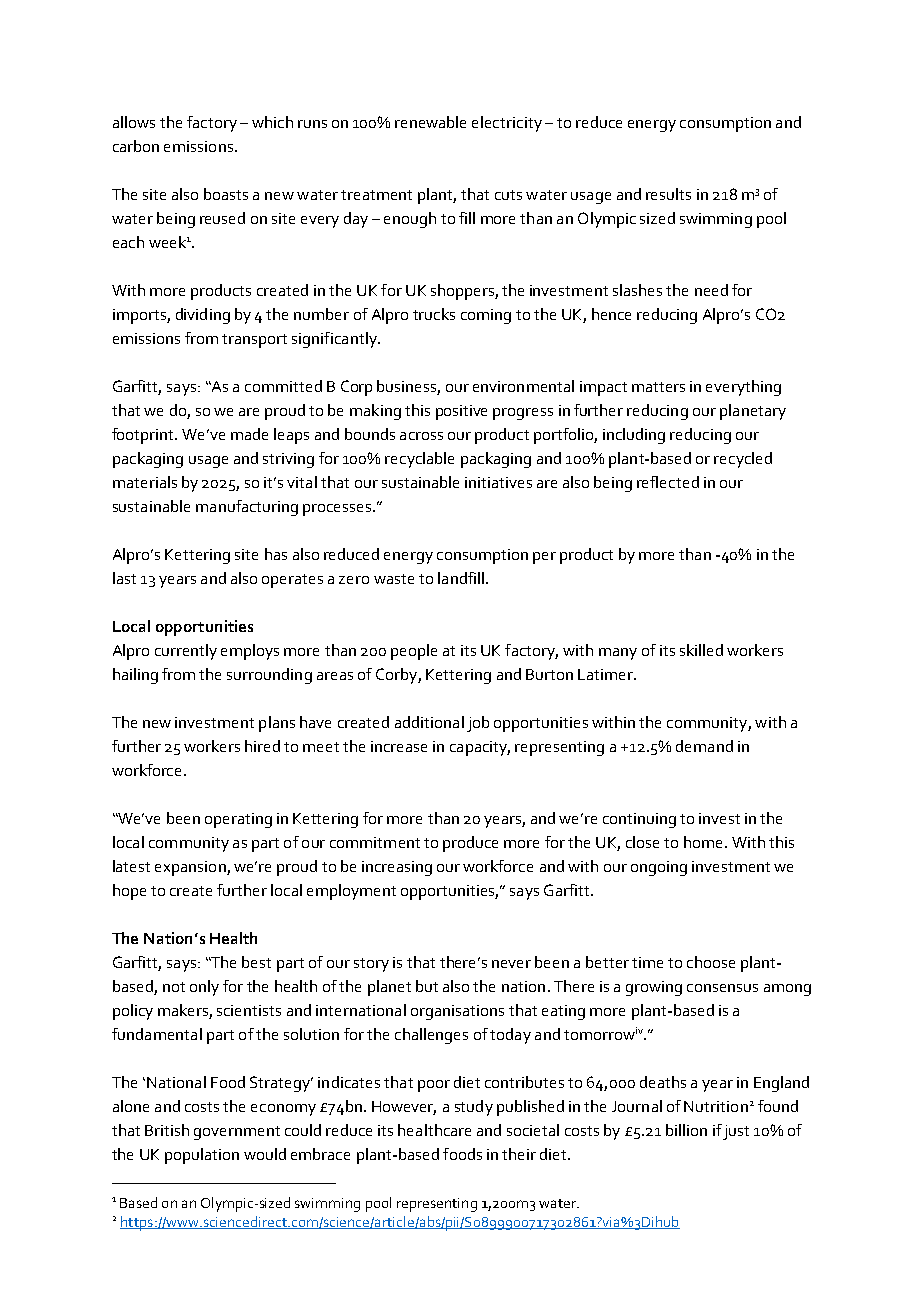  I want to click on results, so click(668, 194).
